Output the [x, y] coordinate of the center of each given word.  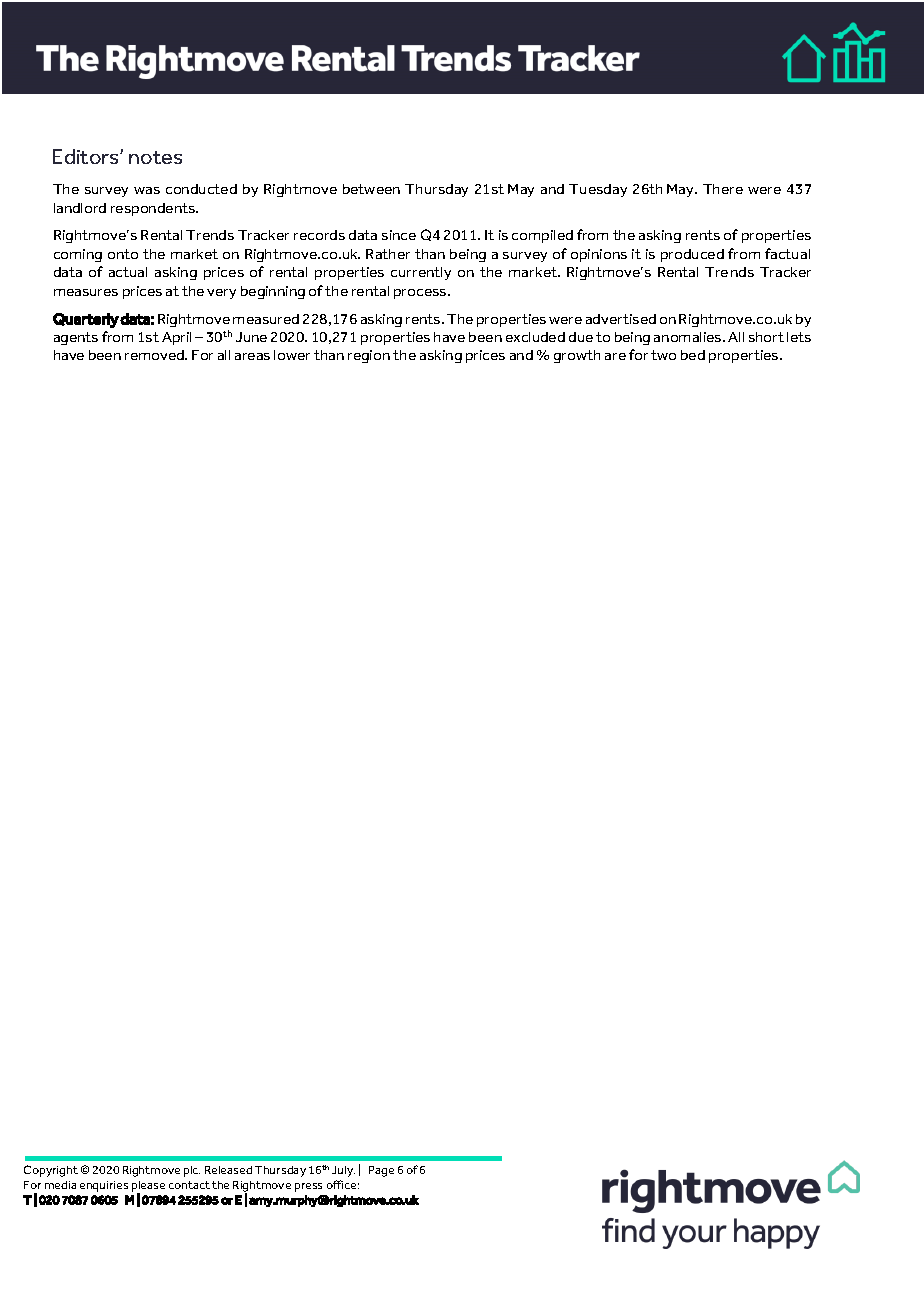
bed [693, 355]
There [723, 189]
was [147, 190]
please [148, 1187]
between [371, 189]
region [369, 356]
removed [155, 355]
